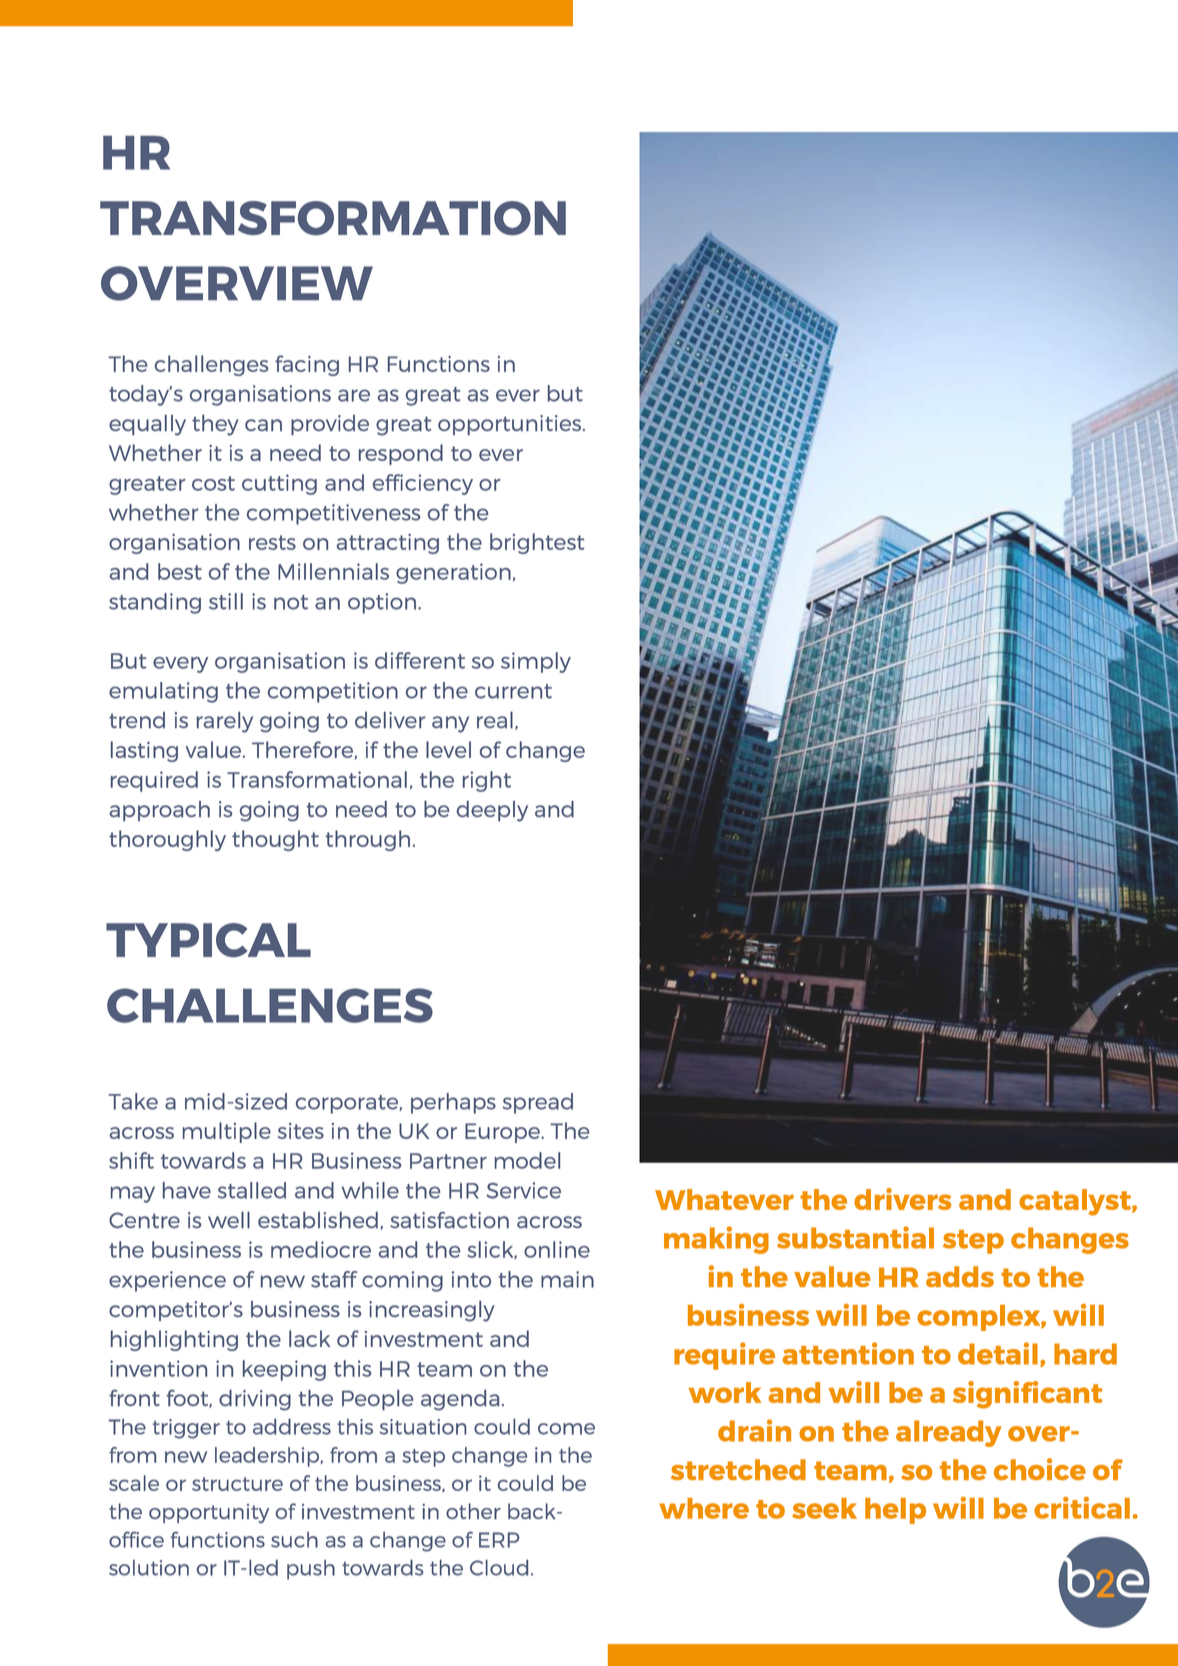 This page has width=1178, height=1666. I want to click on they, so click(215, 425).
